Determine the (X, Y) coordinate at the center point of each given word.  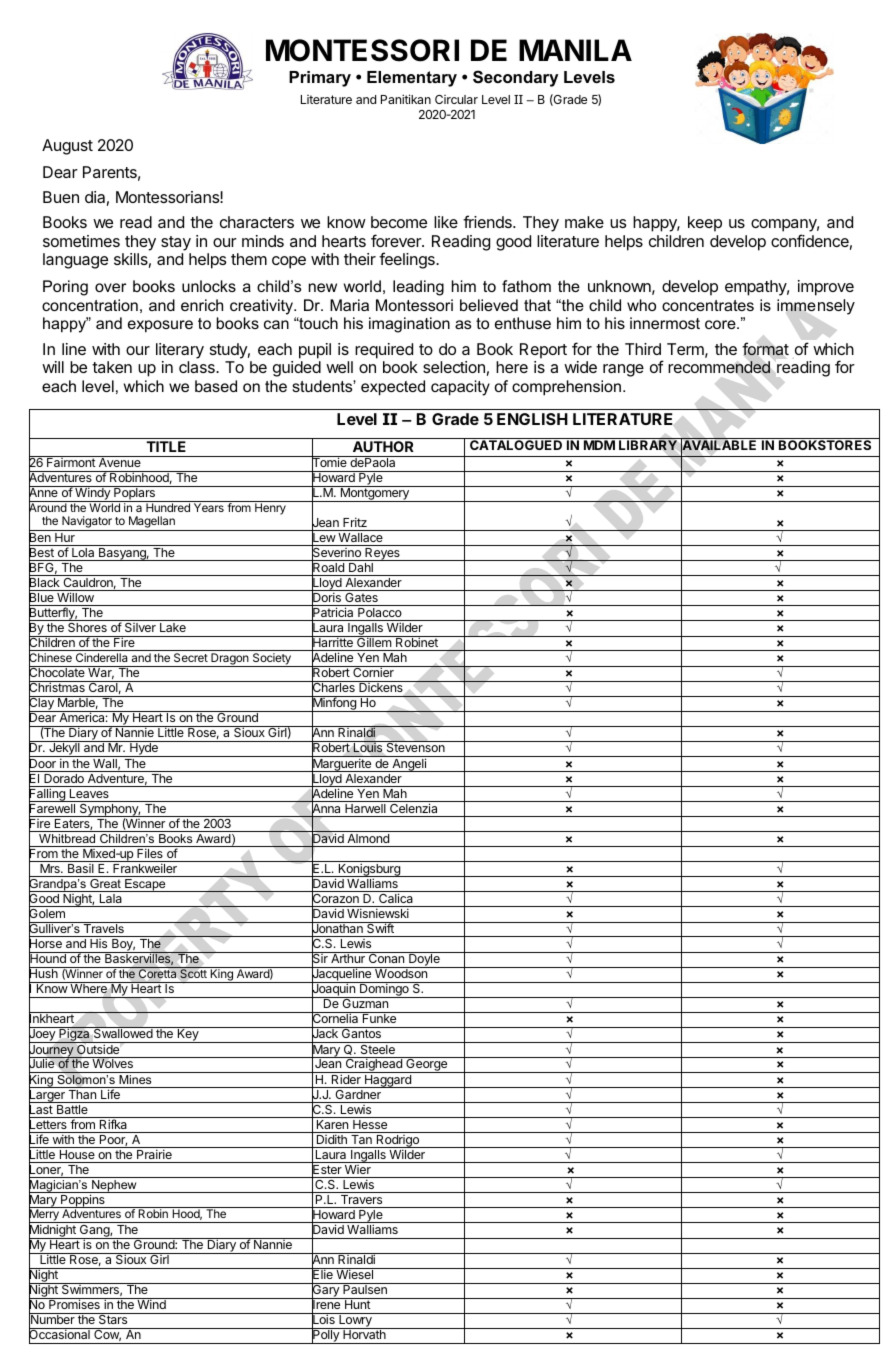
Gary (326, 1291)
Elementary (412, 79)
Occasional (60, 1335)
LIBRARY (648, 445)
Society (271, 660)
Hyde (144, 749)
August (67, 147)
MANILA (575, 50)
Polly (326, 1336)
